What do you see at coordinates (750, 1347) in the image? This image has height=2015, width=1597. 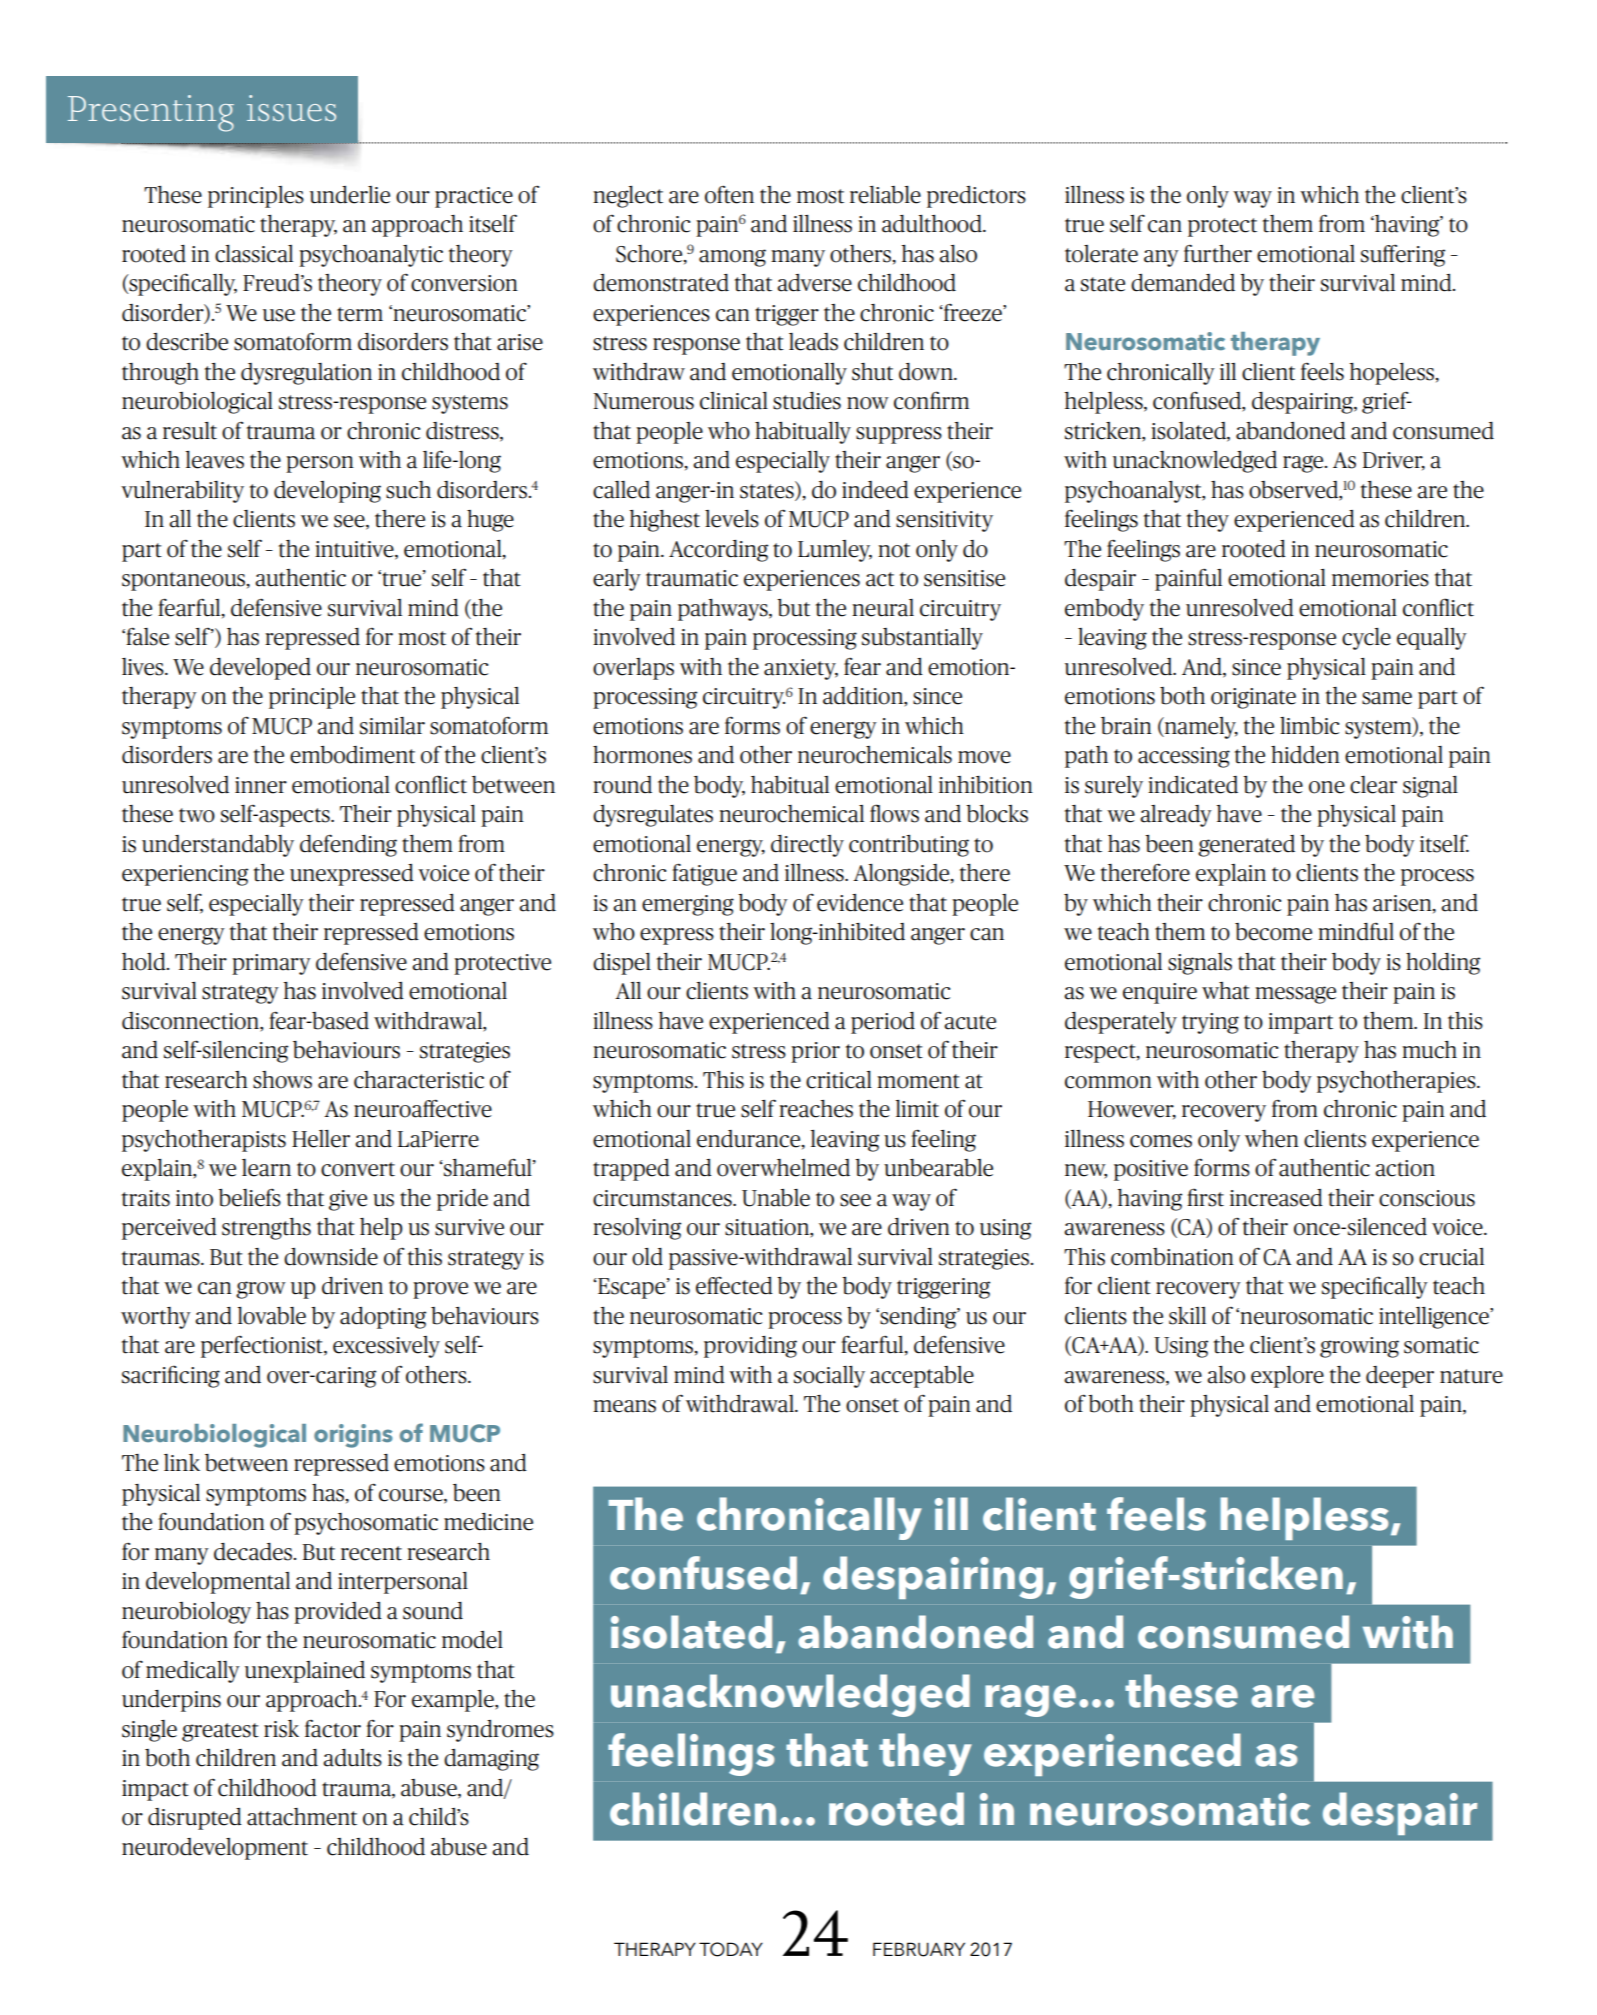 I see `providing` at bounding box center [750, 1347].
